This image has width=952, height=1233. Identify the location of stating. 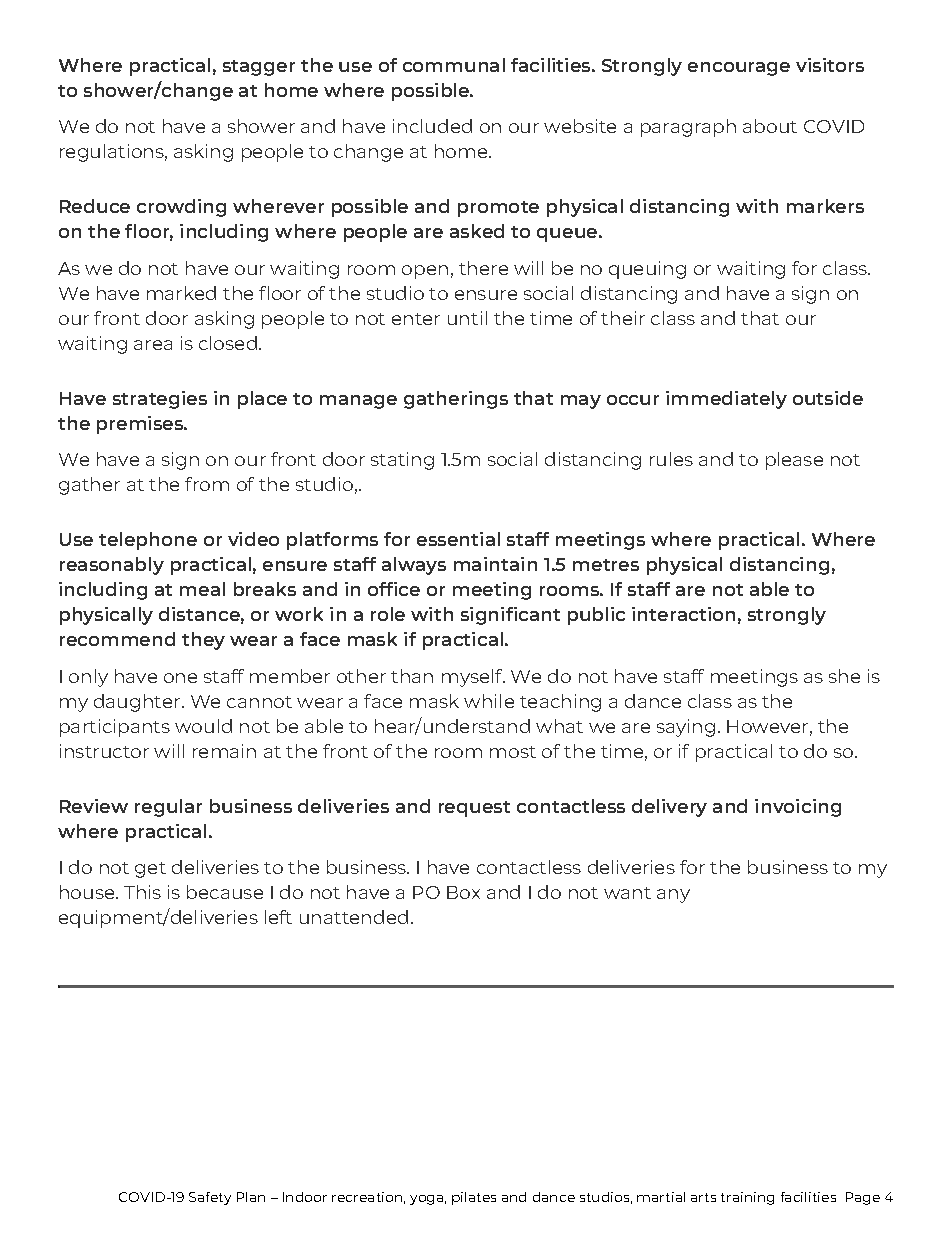
(402, 461).
